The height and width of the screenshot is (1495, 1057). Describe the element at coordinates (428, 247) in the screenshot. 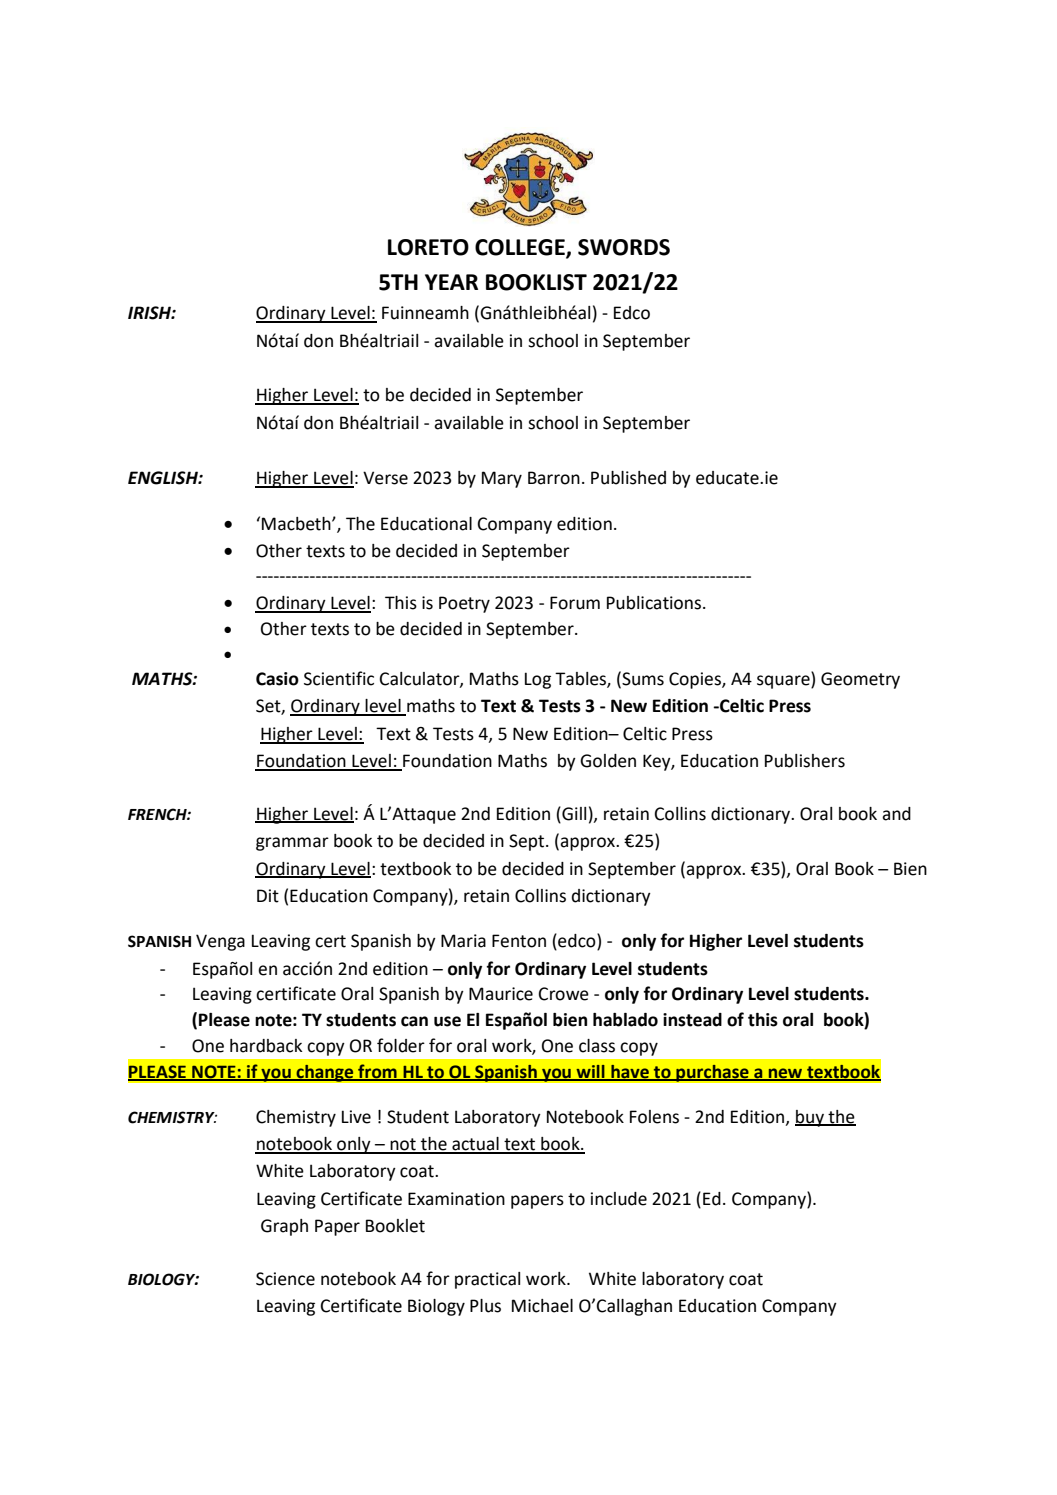

I see `LORETO` at that location.
